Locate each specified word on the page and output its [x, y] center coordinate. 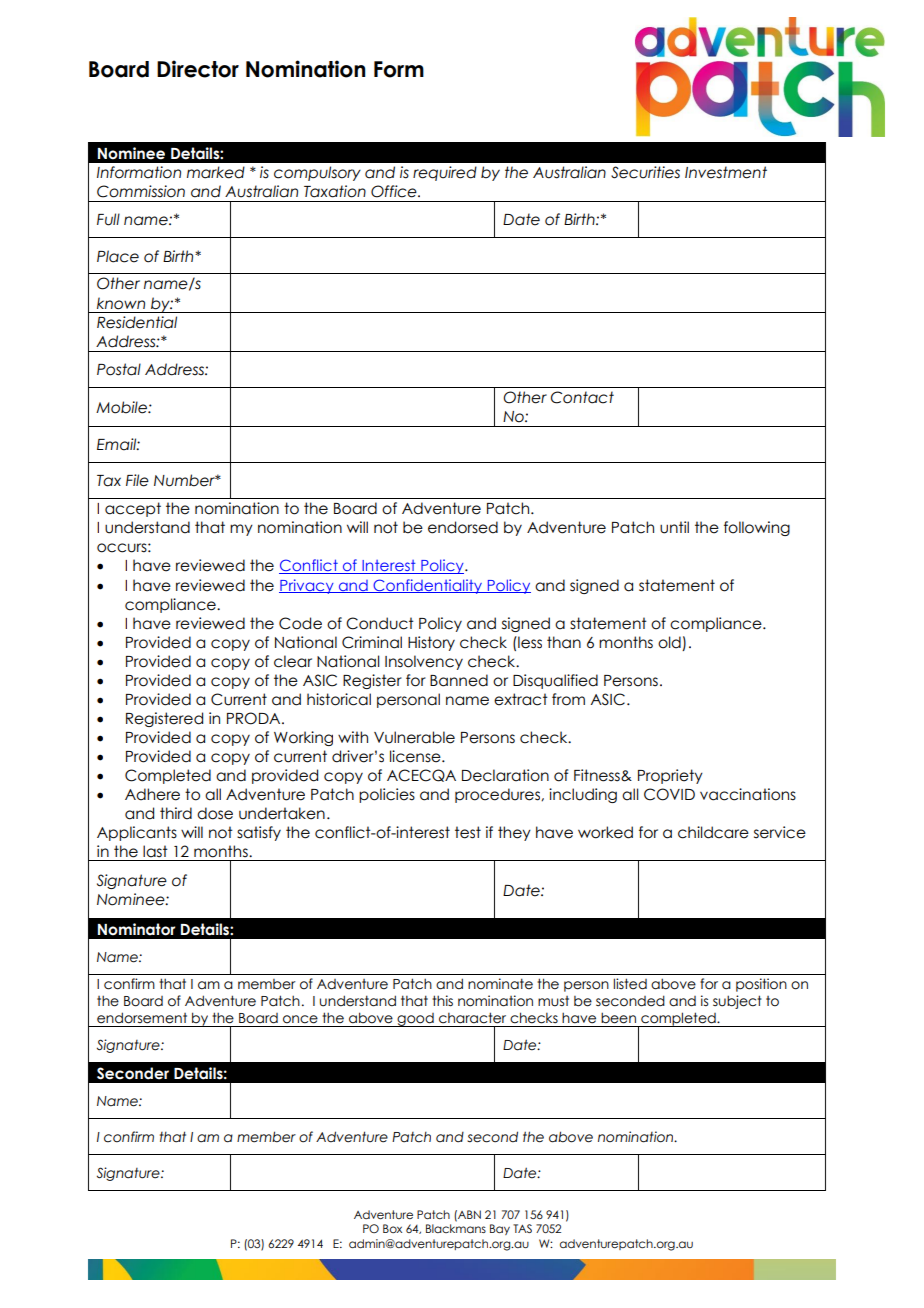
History [431, 643]
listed [630, 984]
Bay [500, 1229]
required [445, 173]
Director [198, 69]
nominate [500, 984]
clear [293, 661]
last [155, 851]
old [669, 642]
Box [392, 1228]
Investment [726, 172]
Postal [119, 369]
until [674, 527]
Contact [582, 397]
